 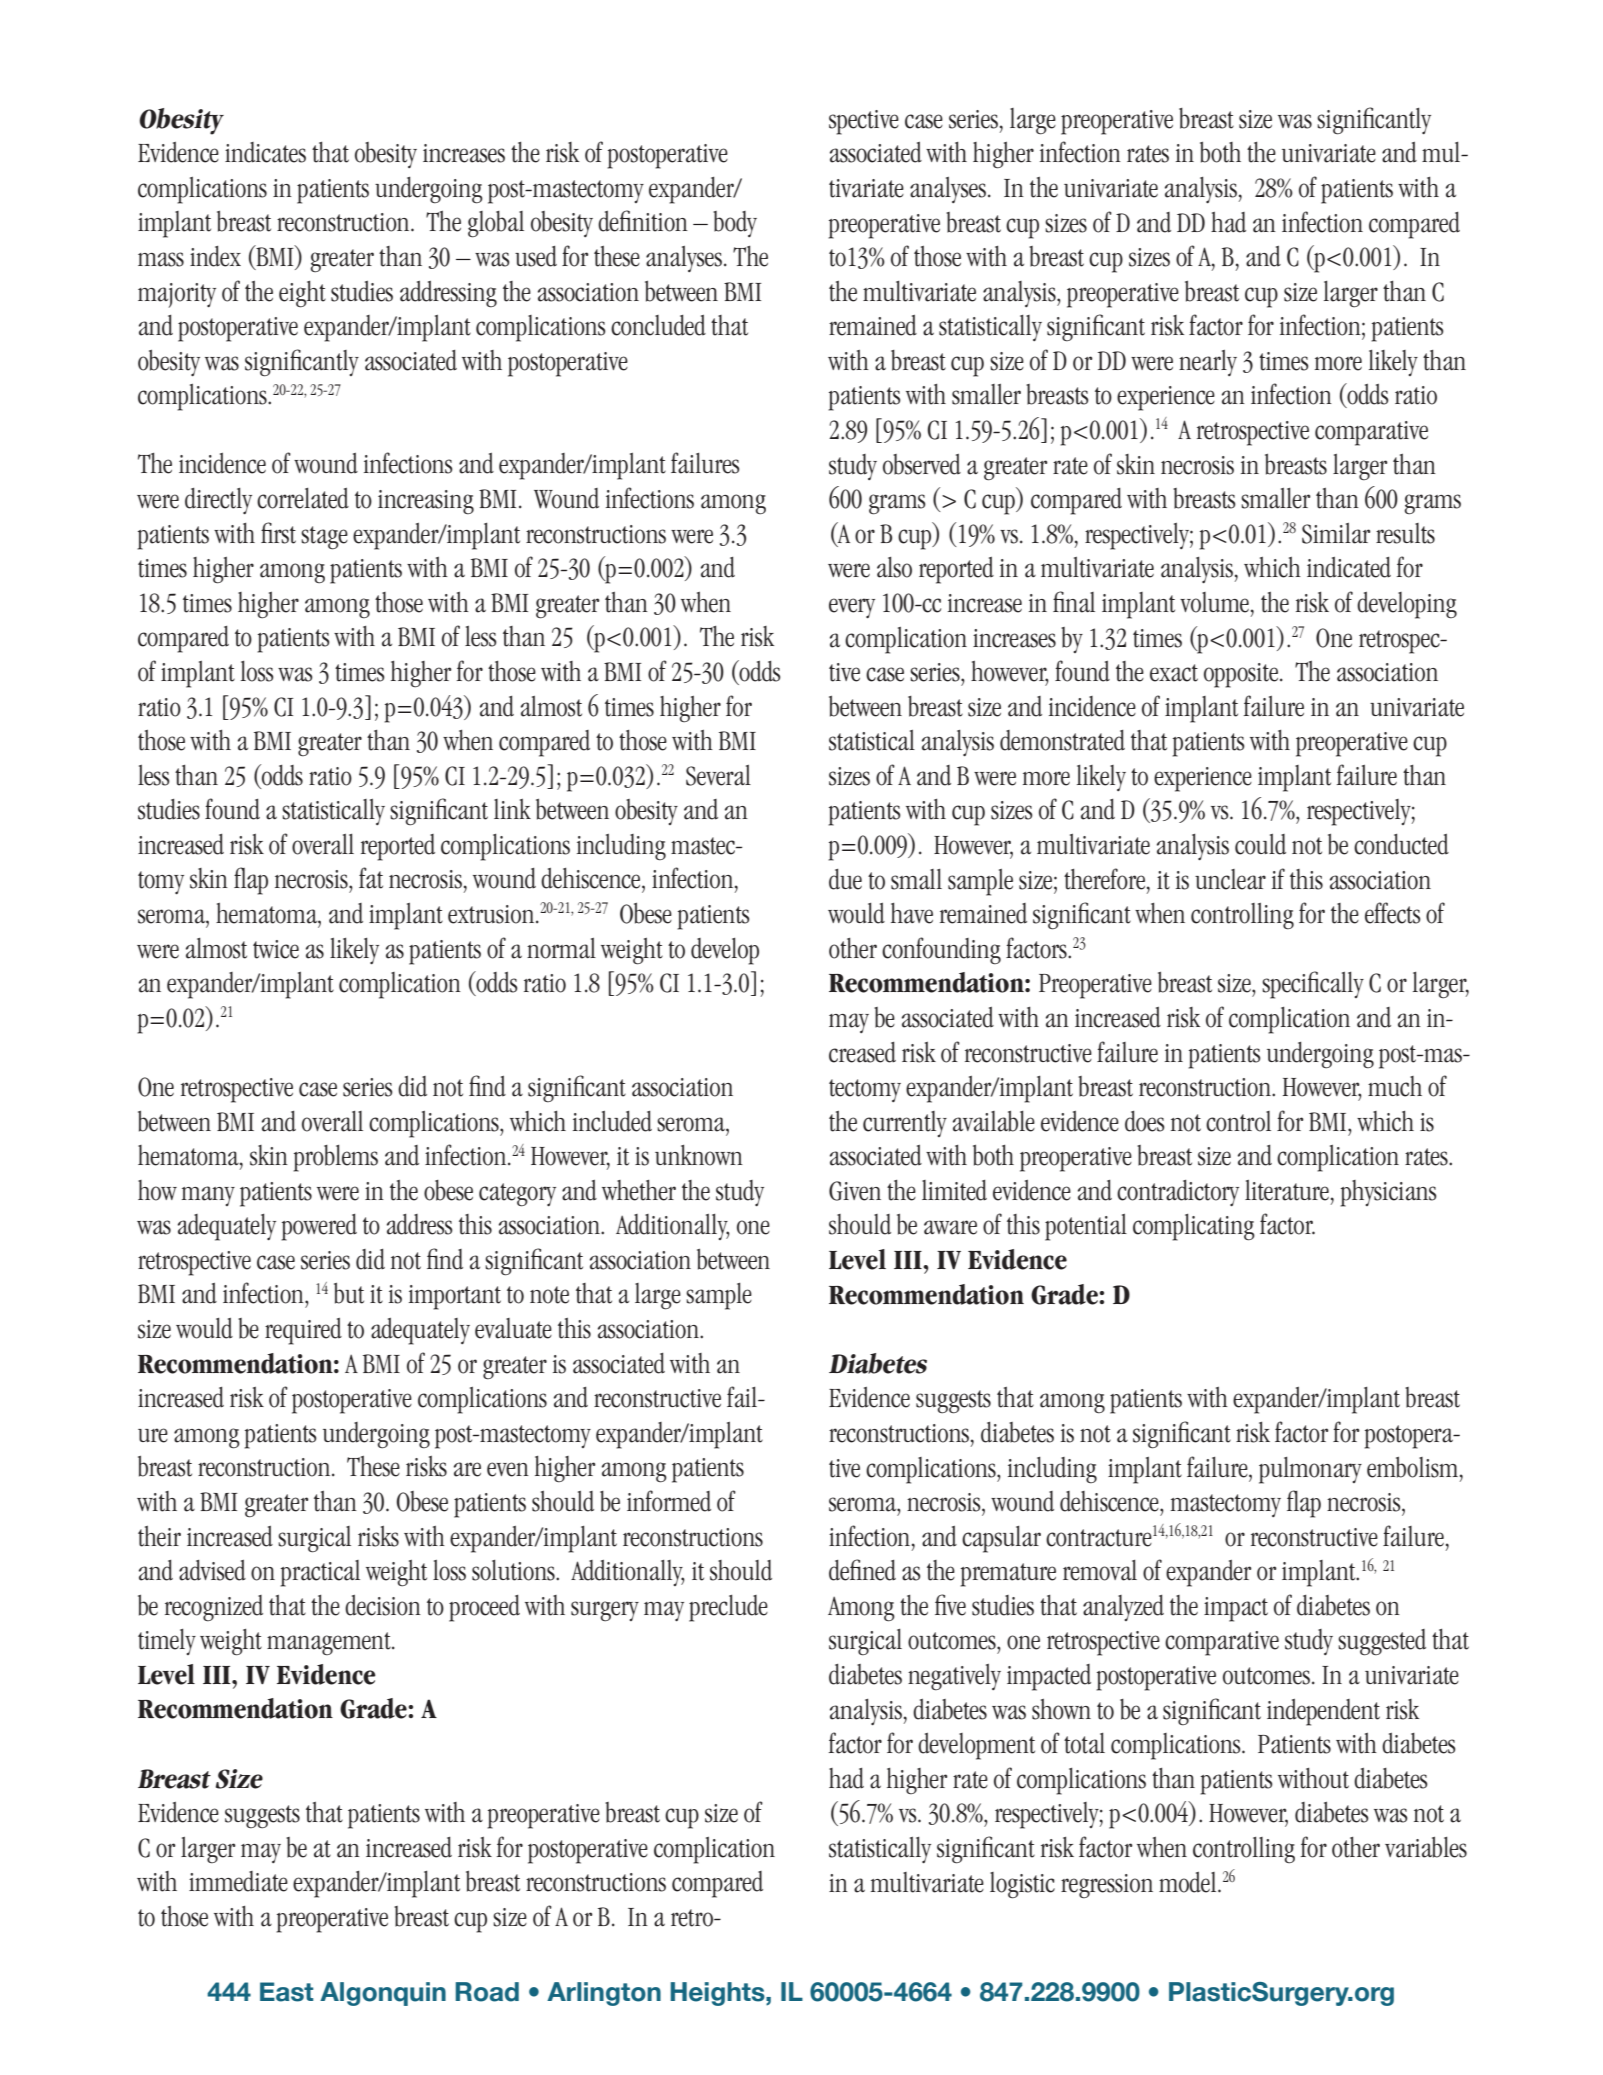 What do you see at coordinates (1208, 363) in the image?
I see `nearly` at bounding box center [1208, 363].
